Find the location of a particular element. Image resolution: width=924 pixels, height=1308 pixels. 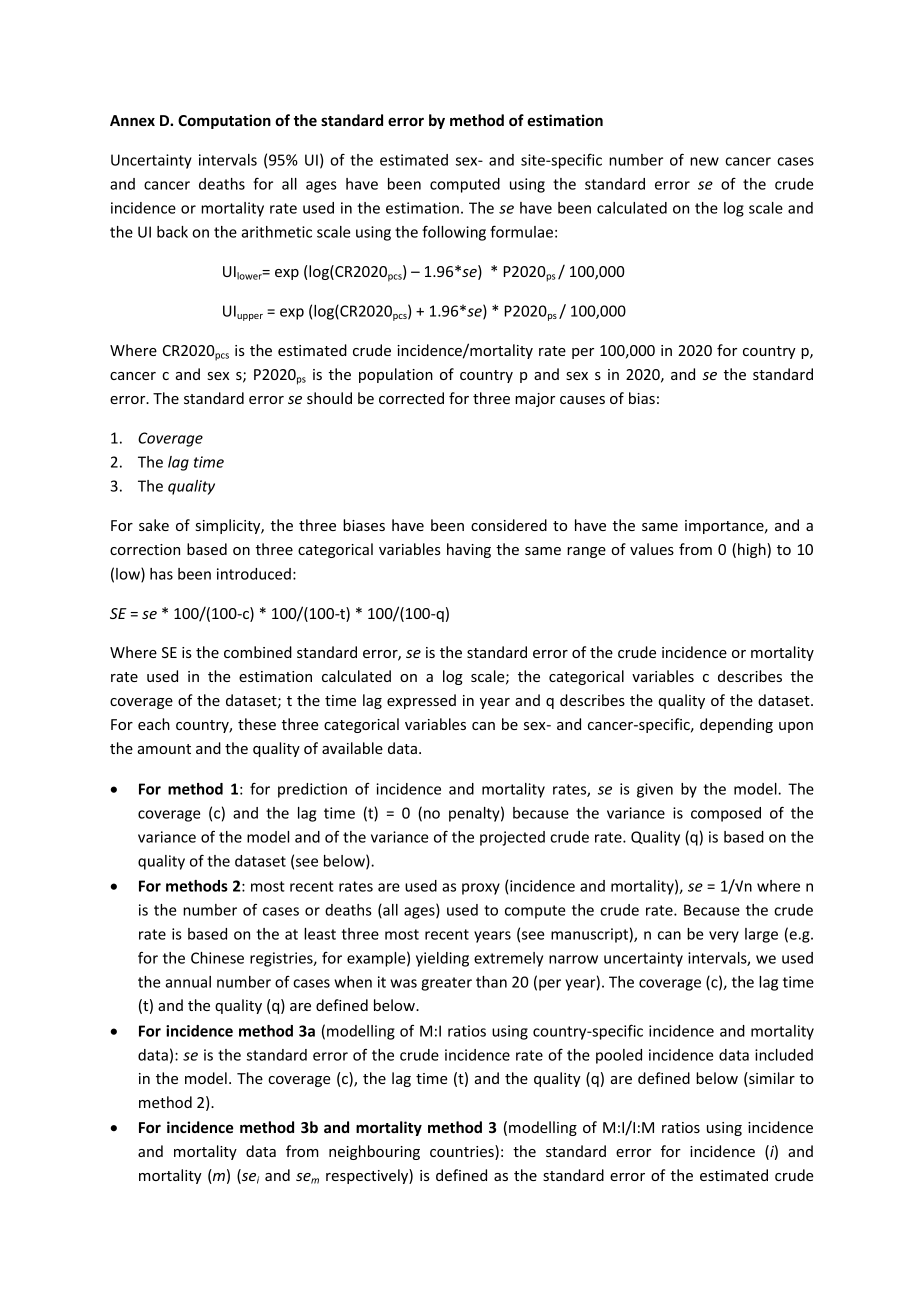

following is located at coordinates (454, 233).
